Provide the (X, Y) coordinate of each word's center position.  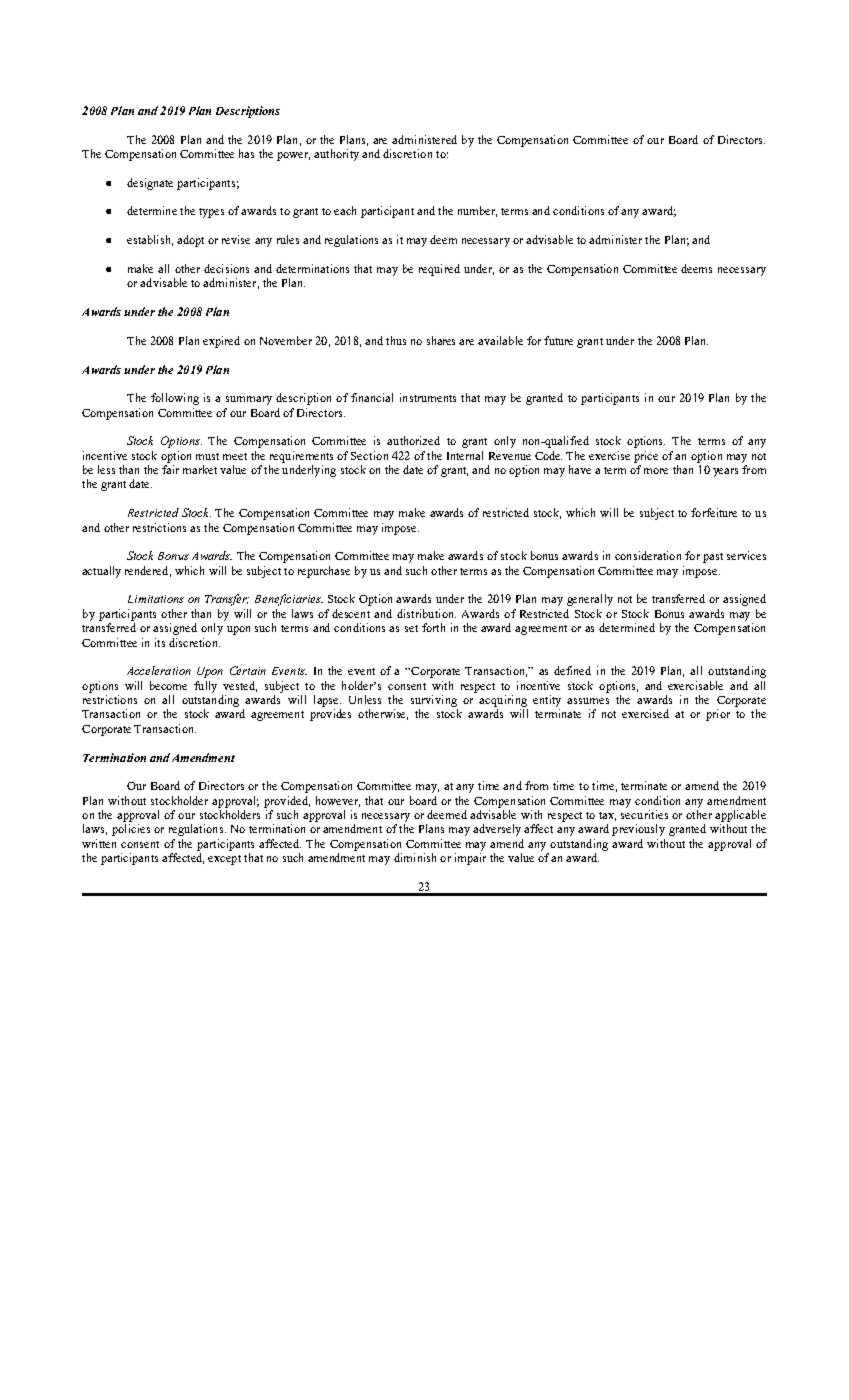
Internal (465, 455)
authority (336, 155)
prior (718, 715)
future (558, 340)
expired (221, 342)
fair (170, 469)
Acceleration (159, 670)
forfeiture (714, 512)
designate (150, 184)
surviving (434, 701)
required (439, 270)
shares (441, 340)
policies (131, 830)
